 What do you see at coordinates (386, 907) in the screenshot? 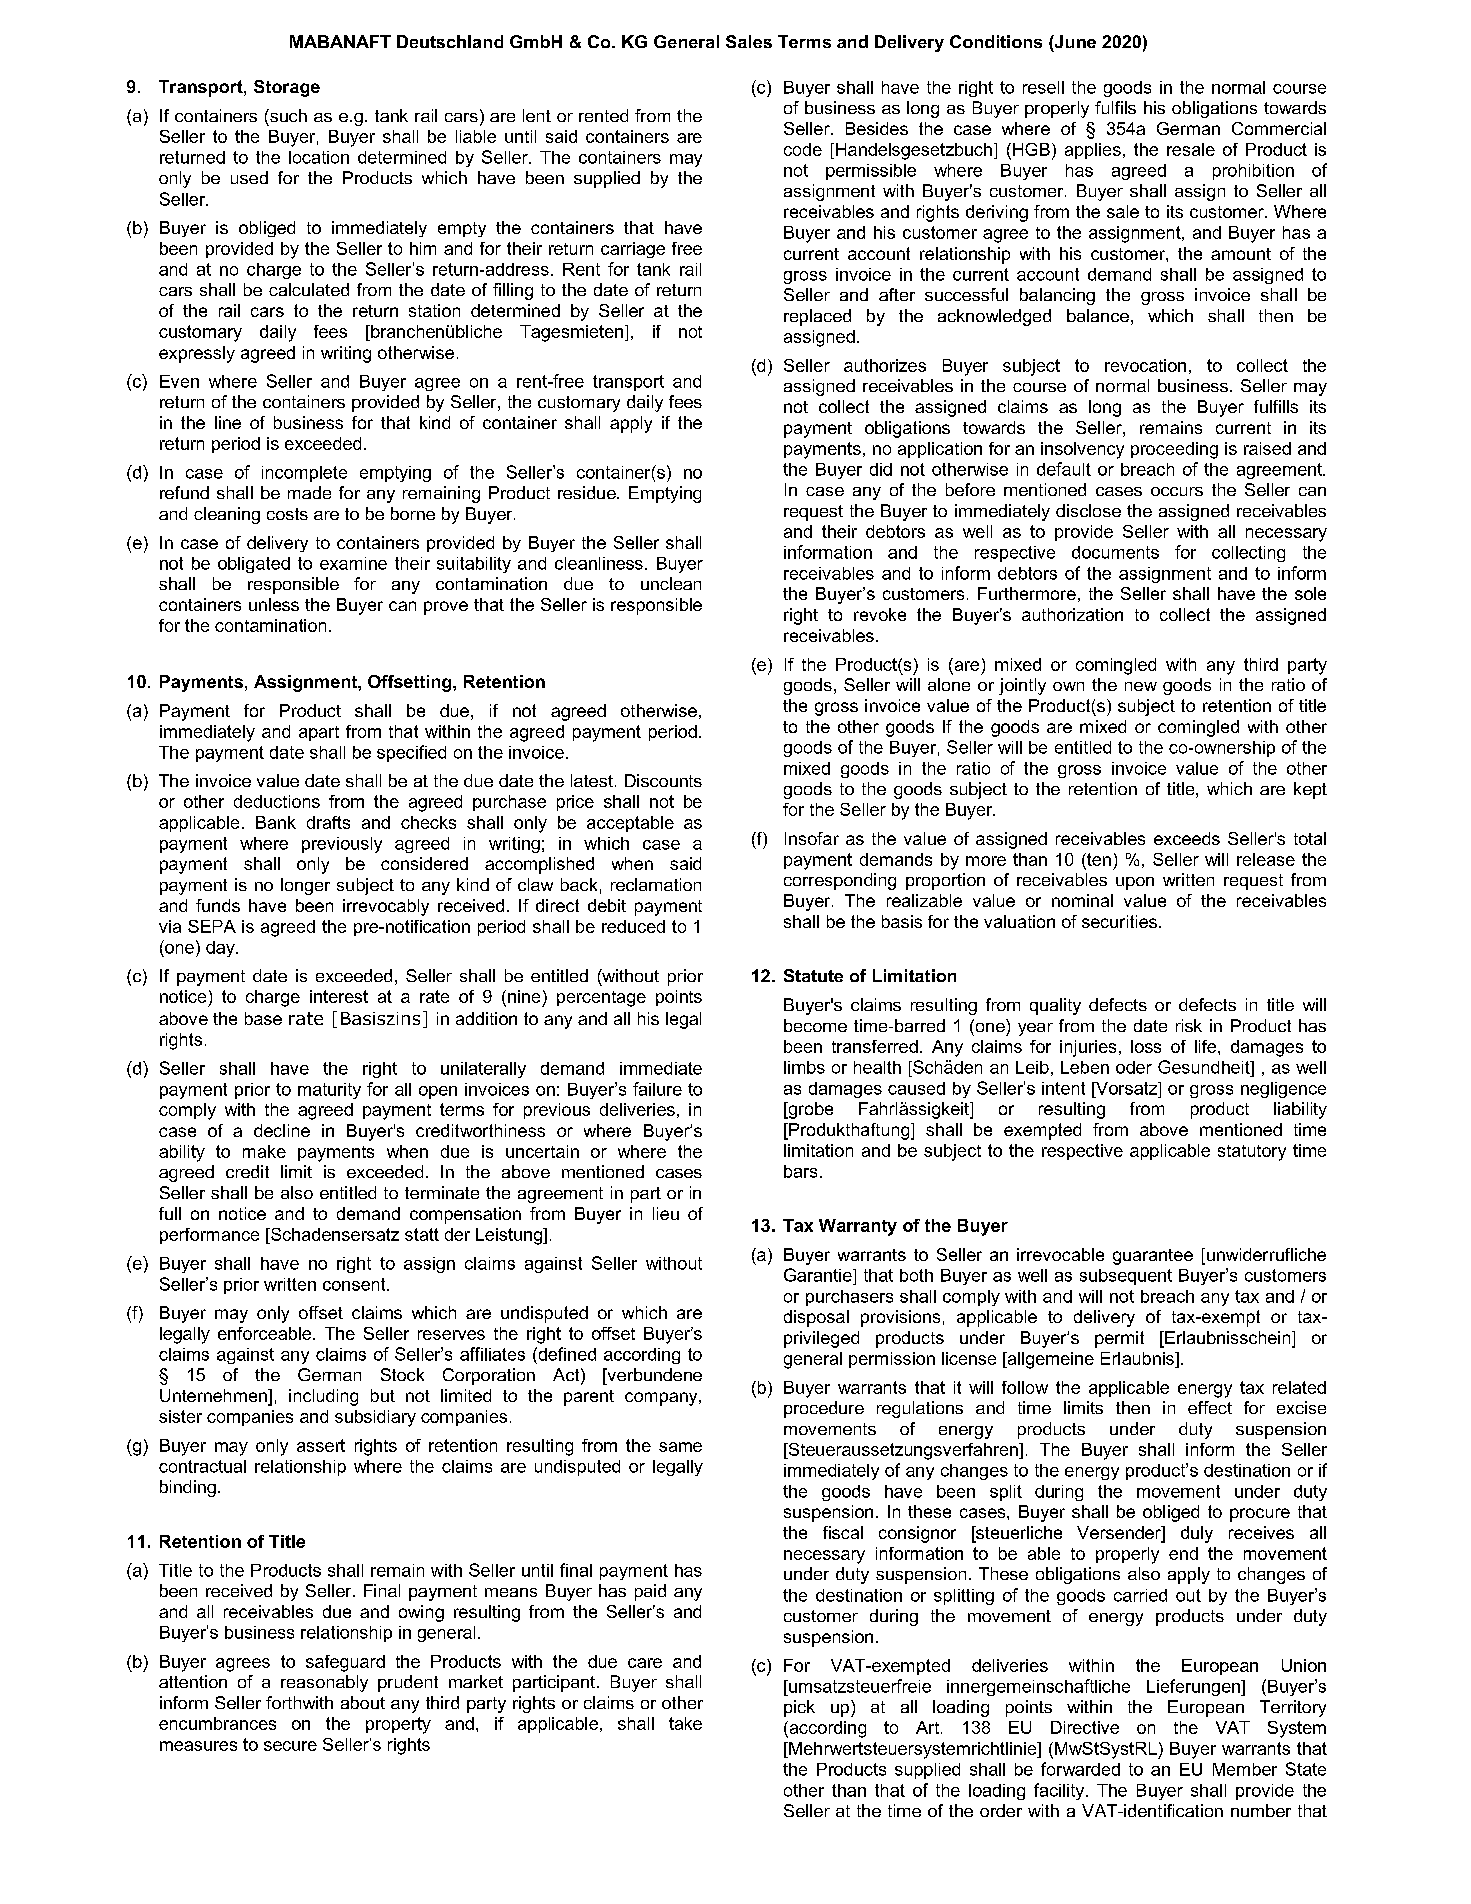
I see `irrevocably` at bounding box center [386, 907].
